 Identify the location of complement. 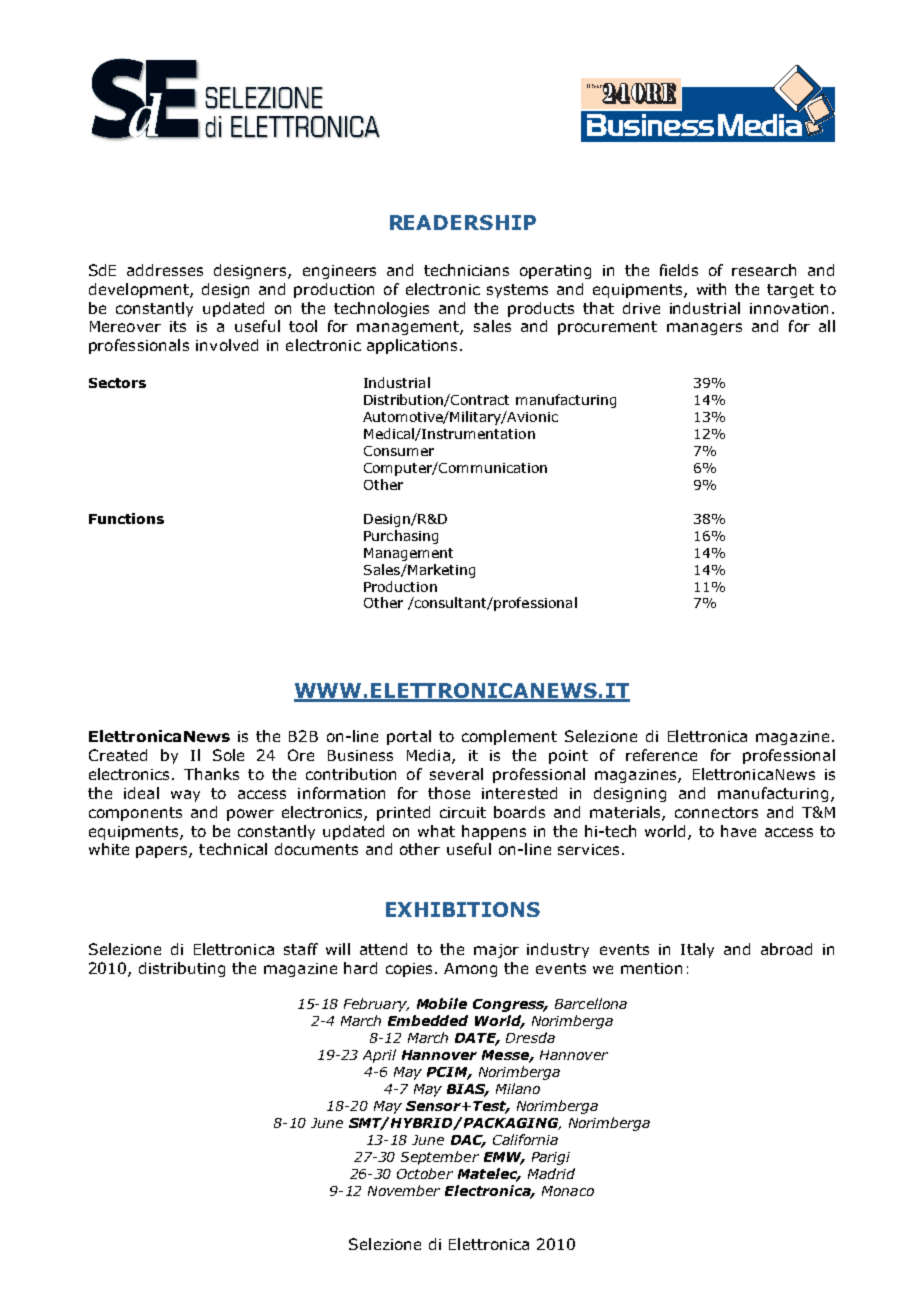
(509, 737).
